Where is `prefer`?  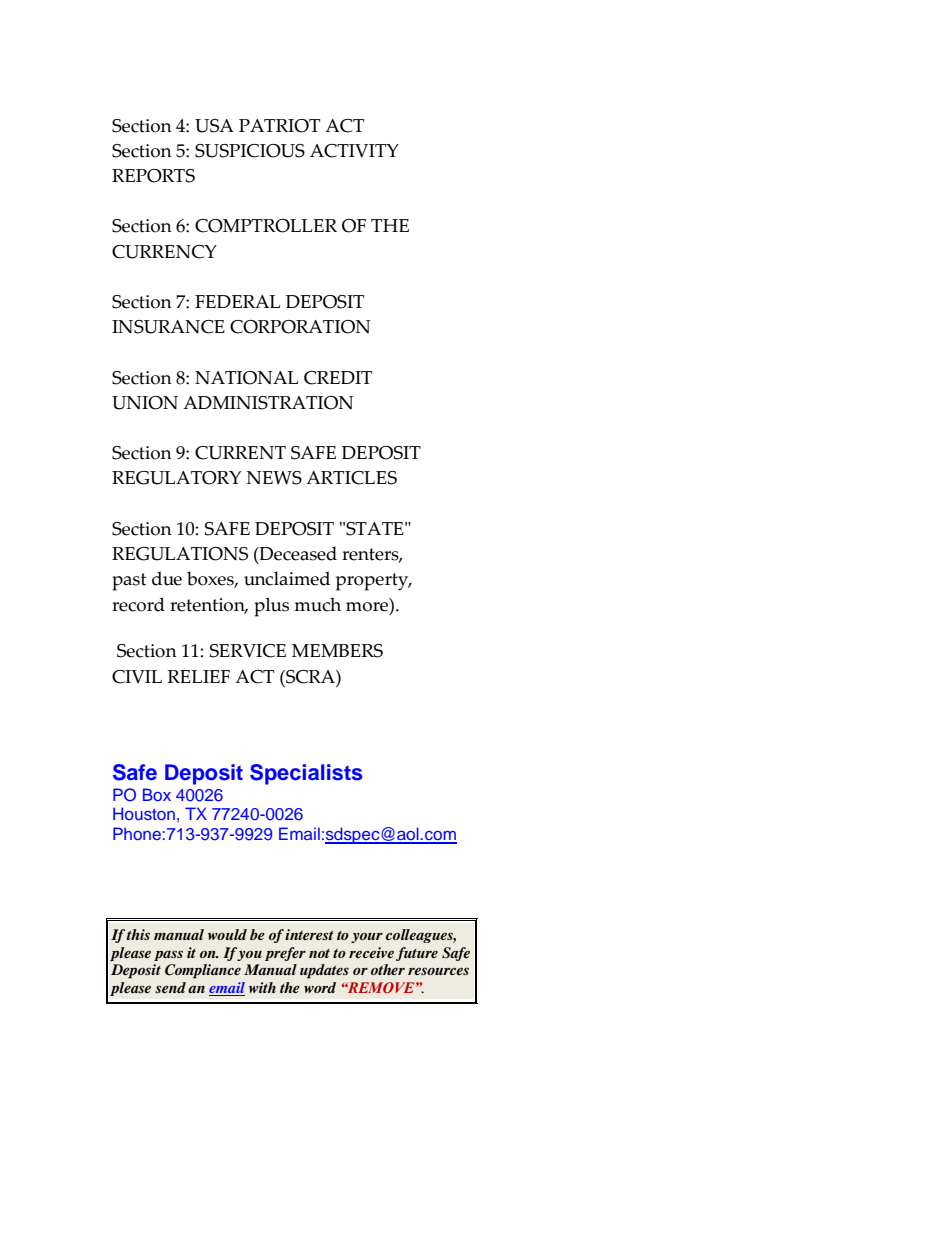
prefer is located at coordinates (285, 954).
